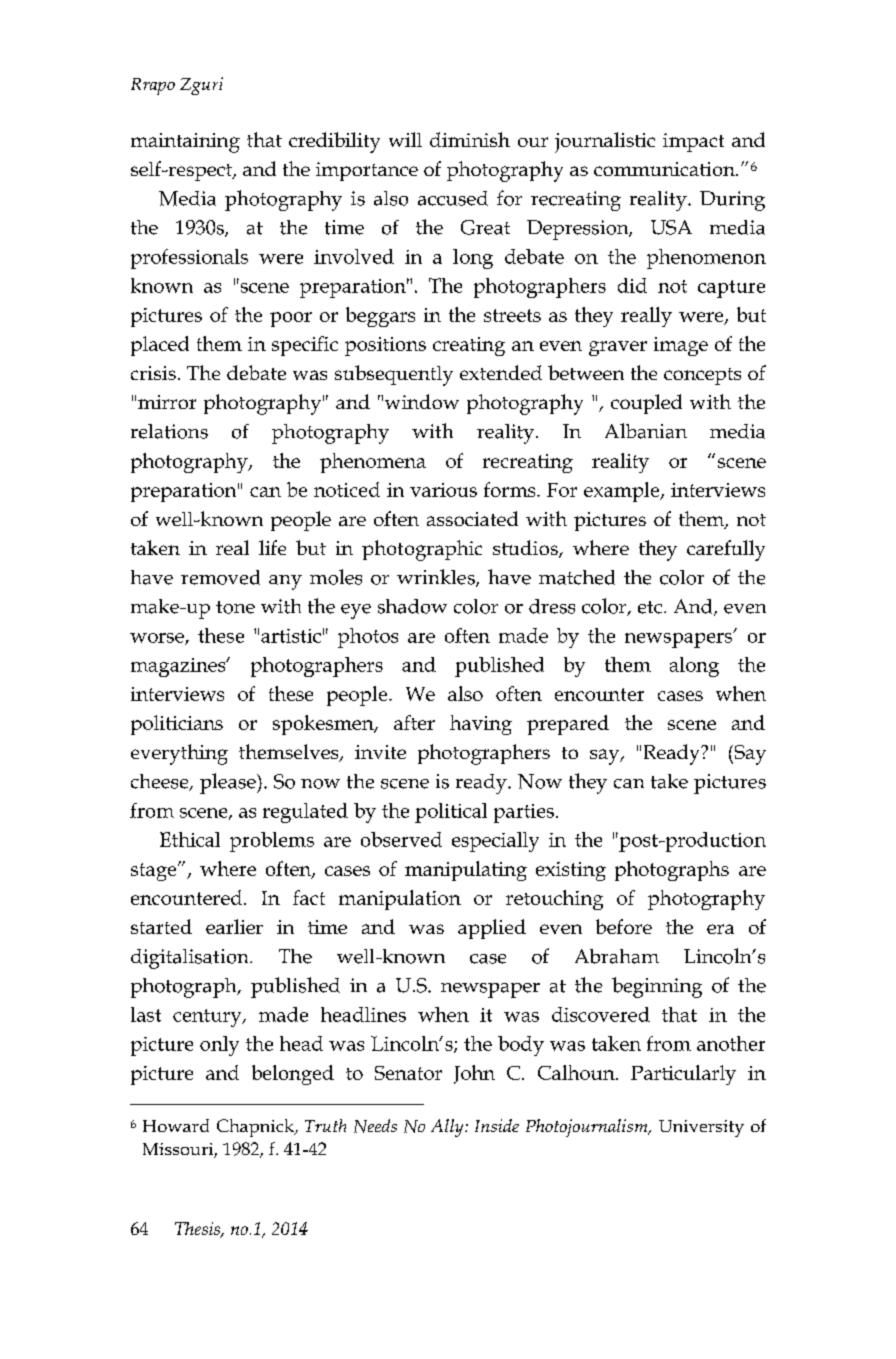 The width and height of the screenshot is (896, 1359). Describe the element at coordinates (665, 169) in the screenshot. I see `communication` at that location.
